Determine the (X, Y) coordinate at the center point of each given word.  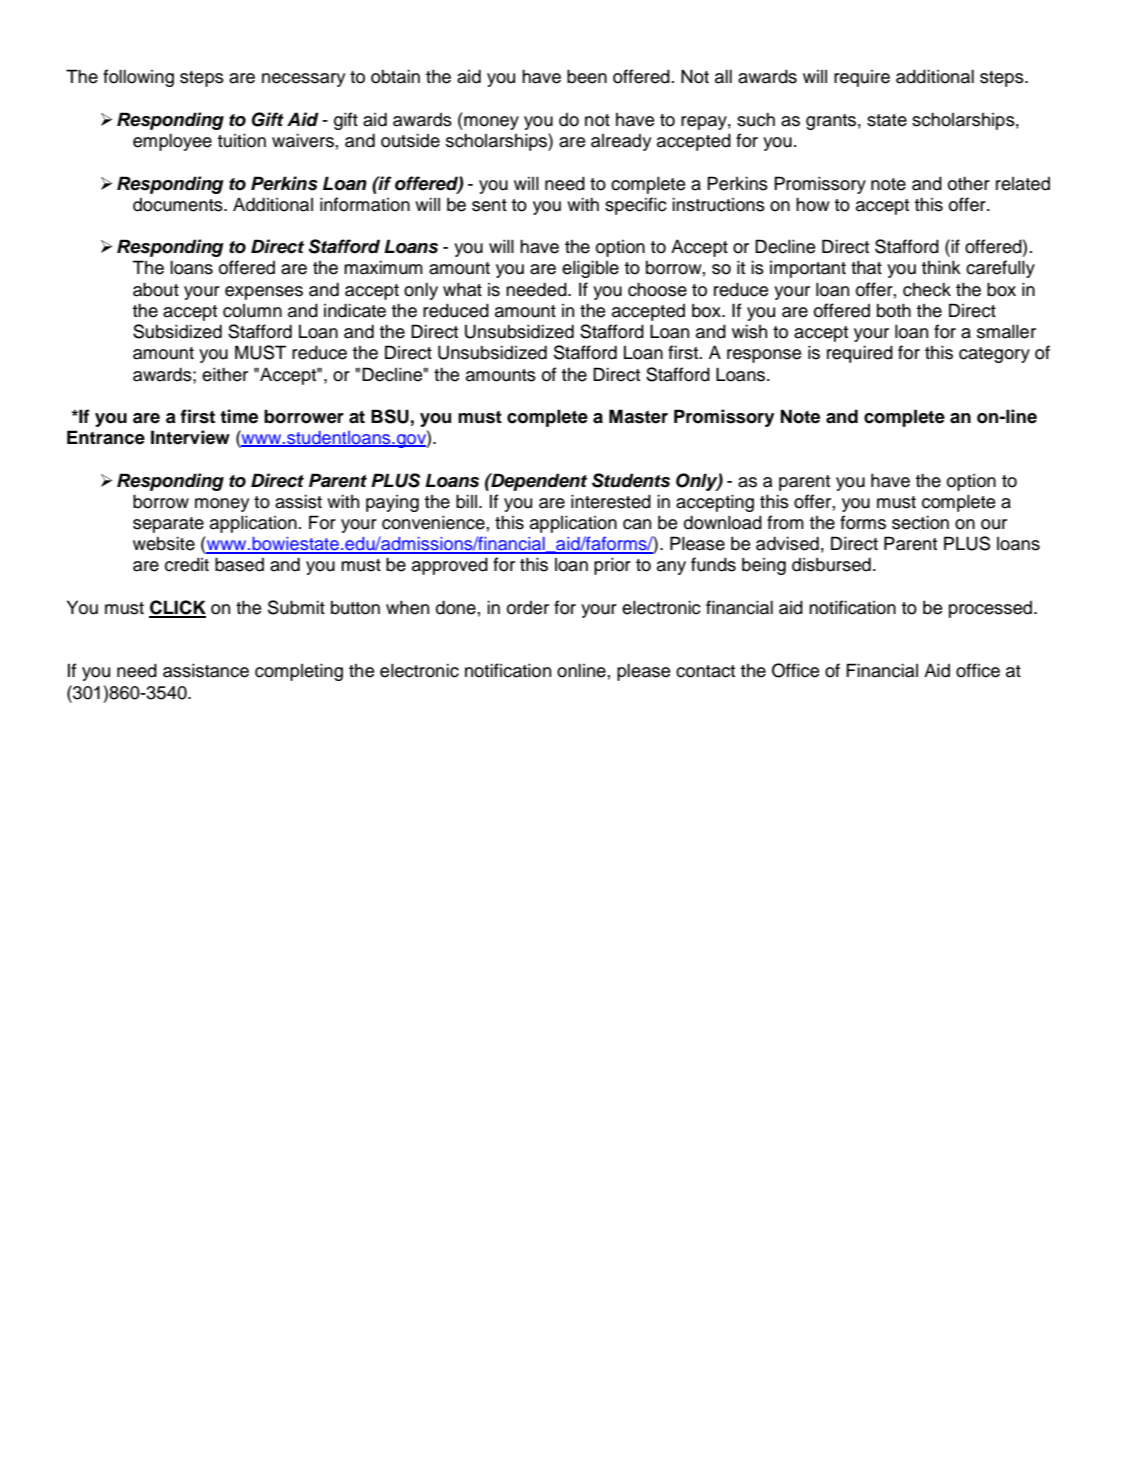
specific (636, 206)
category (994, 355)
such (756, 119)
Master (638, 416)
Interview (190, 437)
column (252, 311)
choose (657, 289)
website (164, 543)
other (969, 183)
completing (299, 672)
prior (612, 566)
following (138, 78)
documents (179, 205)
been (587, 76)
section (920, 522)
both (894, 310)
